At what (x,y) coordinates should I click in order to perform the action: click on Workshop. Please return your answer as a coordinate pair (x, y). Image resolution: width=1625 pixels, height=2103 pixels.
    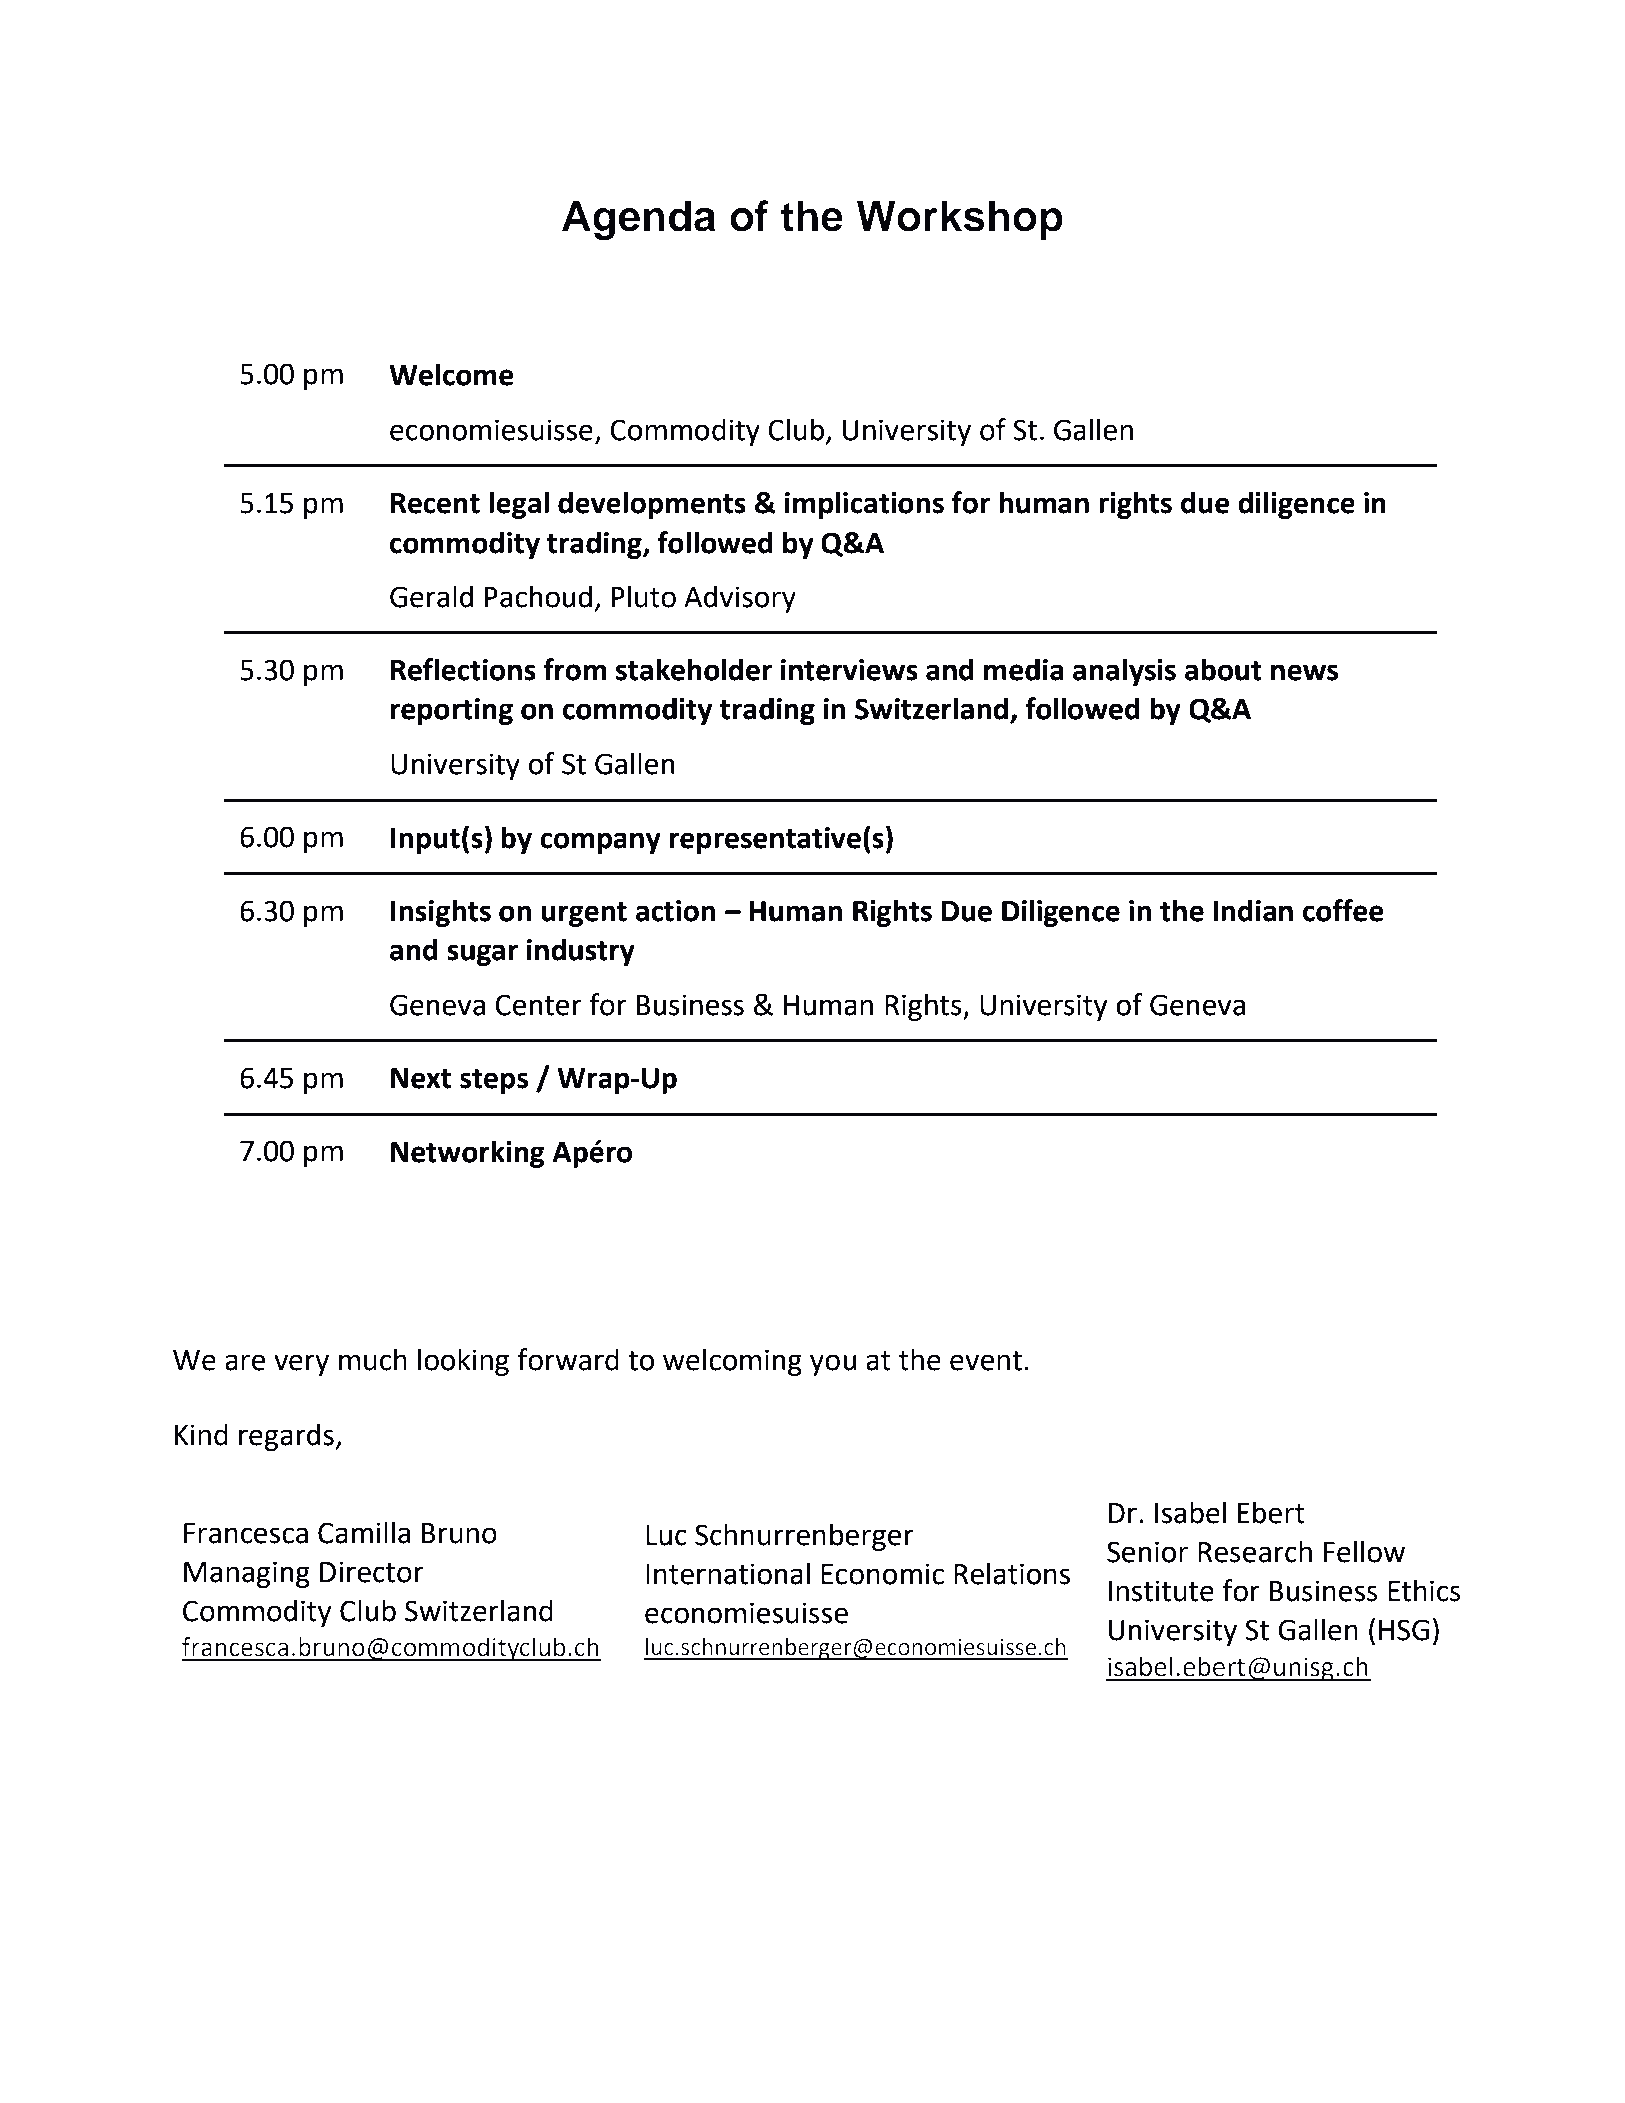
    Looking at the image, I should click on (960, 220).
